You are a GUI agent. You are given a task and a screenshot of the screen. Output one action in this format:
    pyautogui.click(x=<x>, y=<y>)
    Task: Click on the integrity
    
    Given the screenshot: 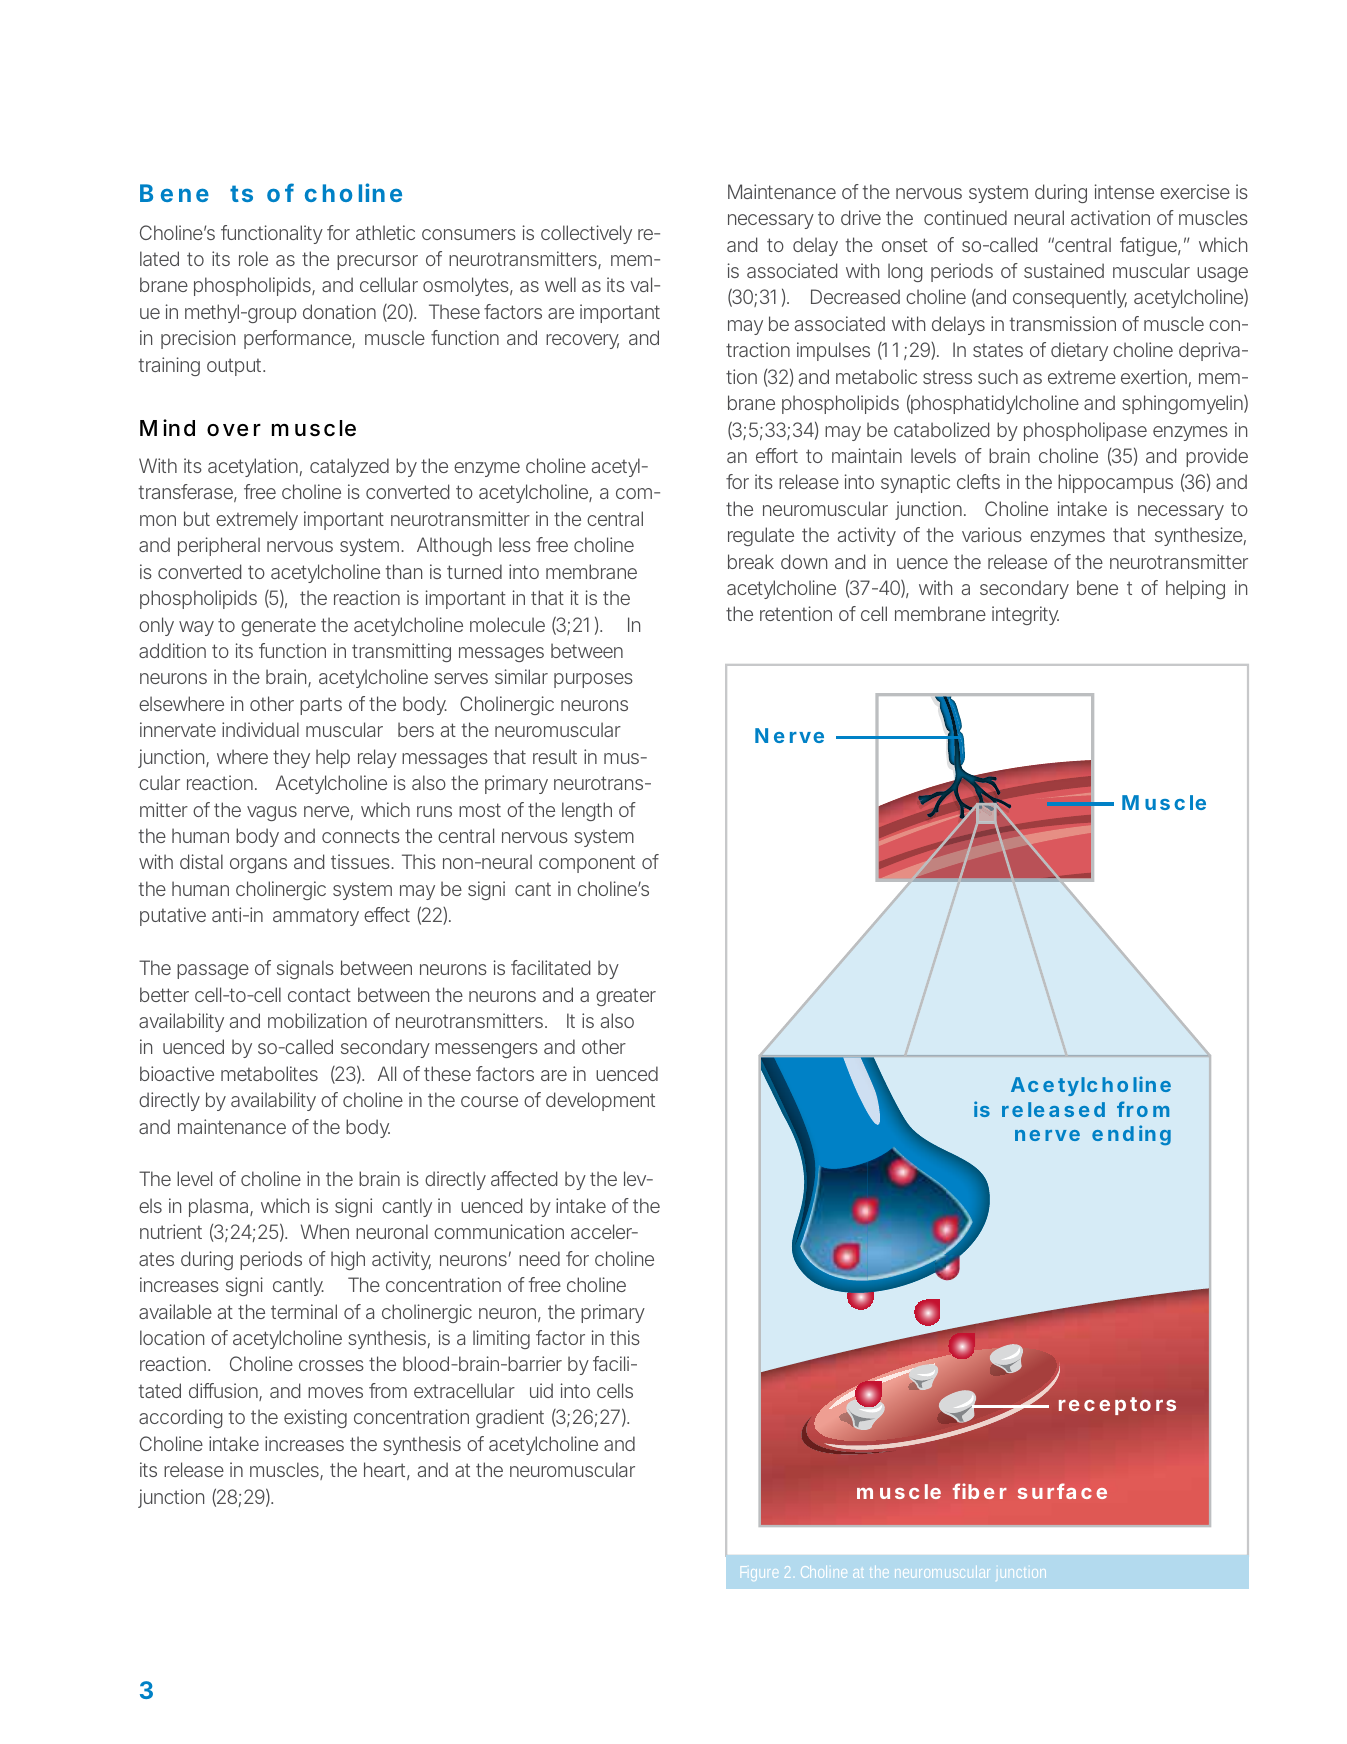 What is the action you would take?
    pyautogui.click(x=1025, y=615)
